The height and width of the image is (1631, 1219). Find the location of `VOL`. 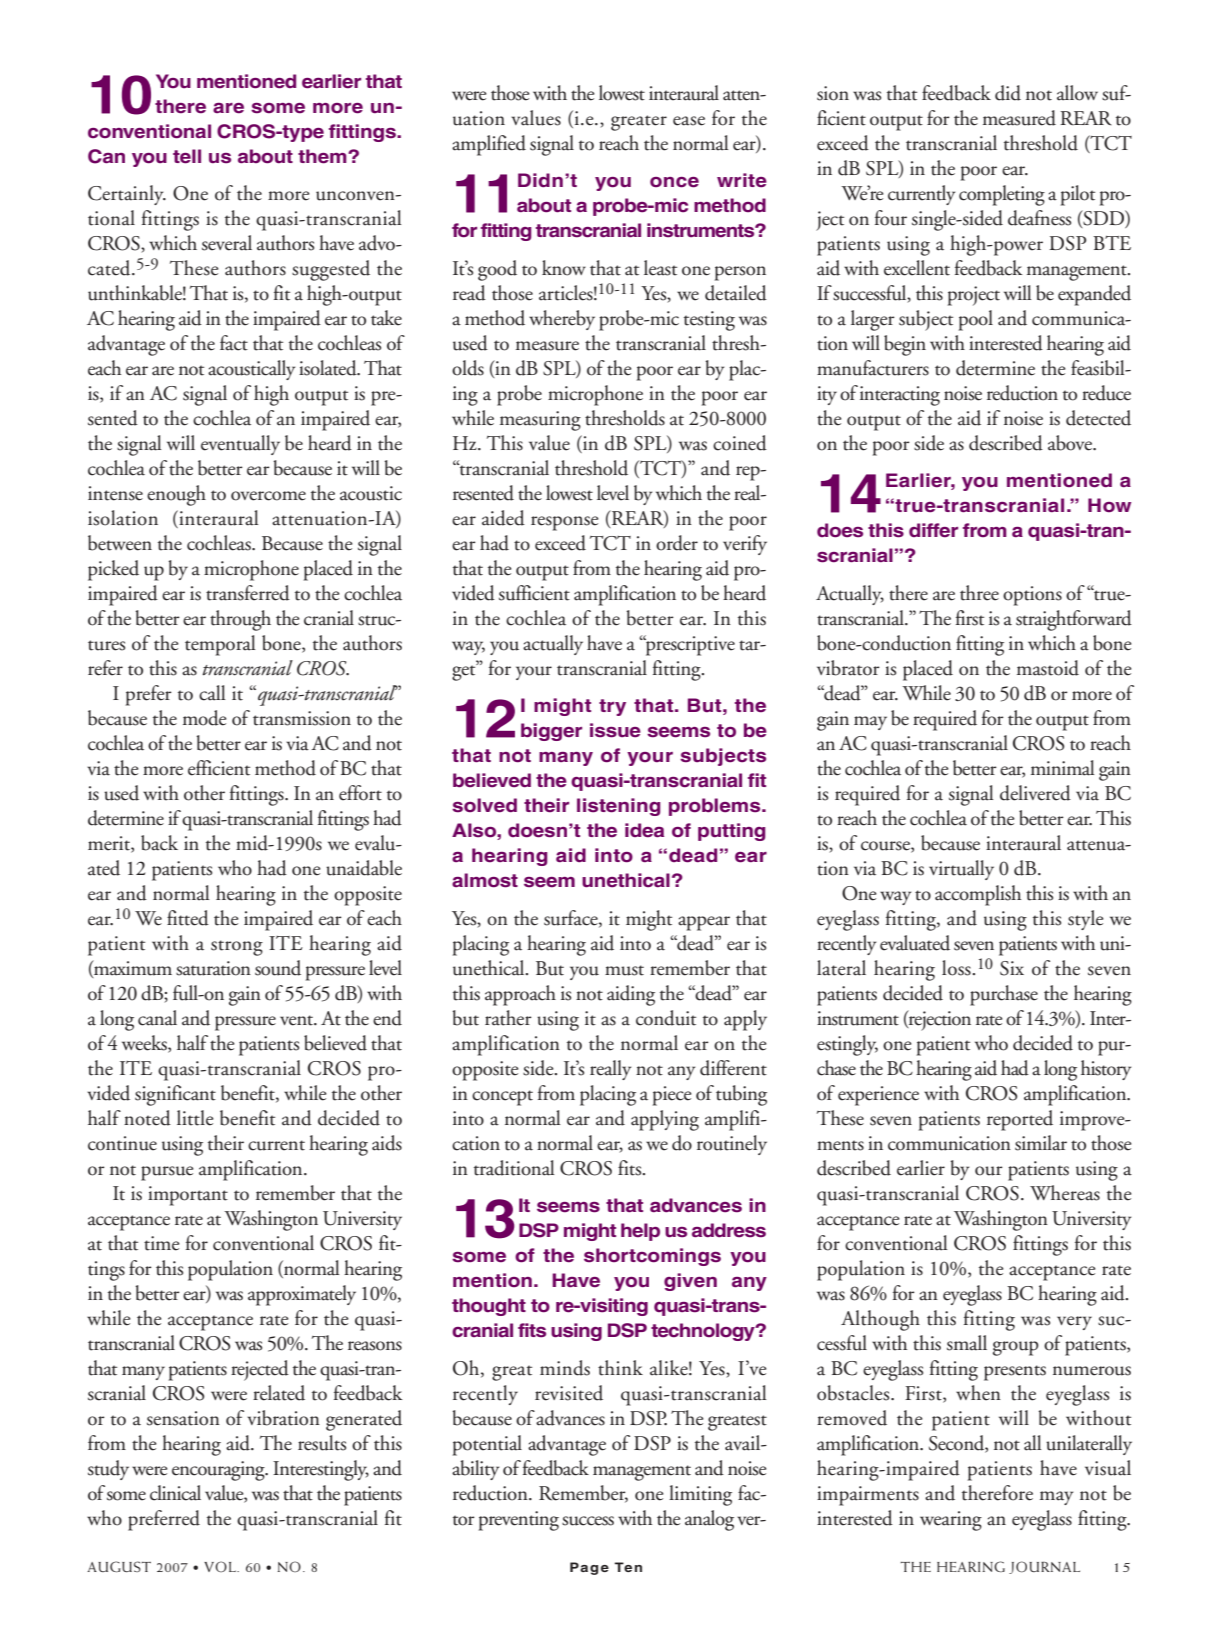

VOL is located at coordinates (221, 1566).
